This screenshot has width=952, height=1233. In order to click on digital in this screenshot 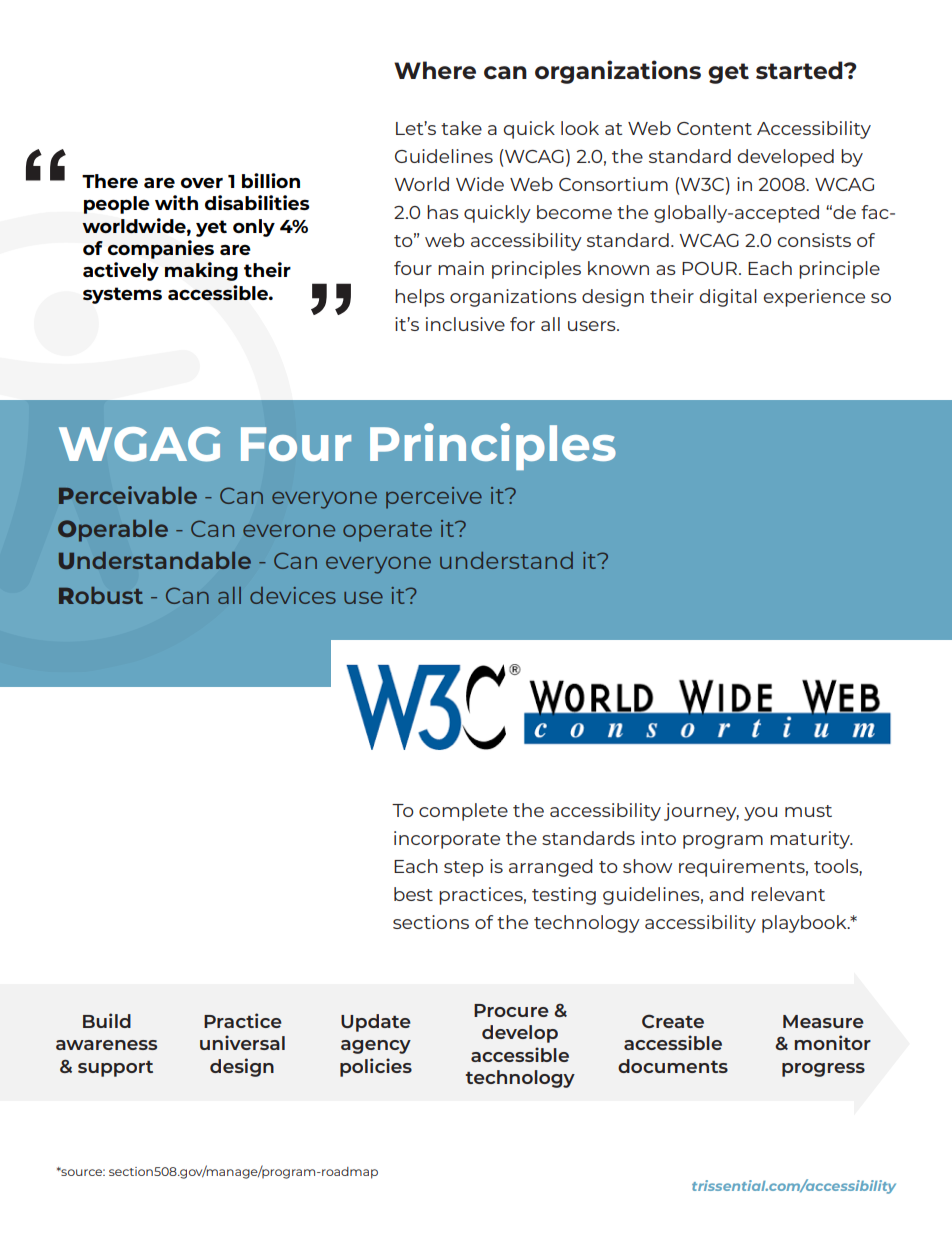, I will do `click(728, 298)`.
